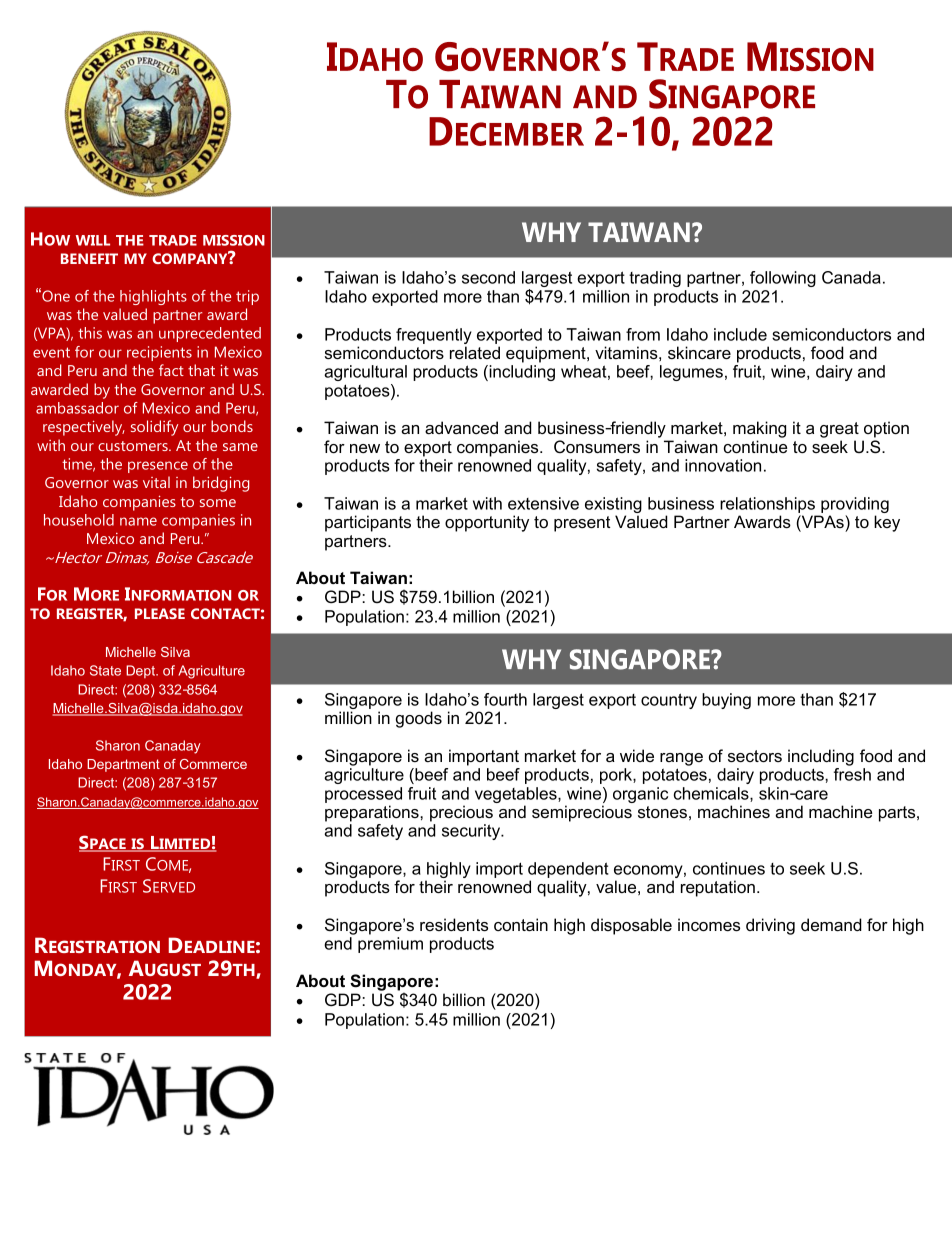 This screenshot has width=952, height=1233. What do you see at coordinates (142, 671) in the screenshot?
I see `Dept` at bounding box center [142, 671].
